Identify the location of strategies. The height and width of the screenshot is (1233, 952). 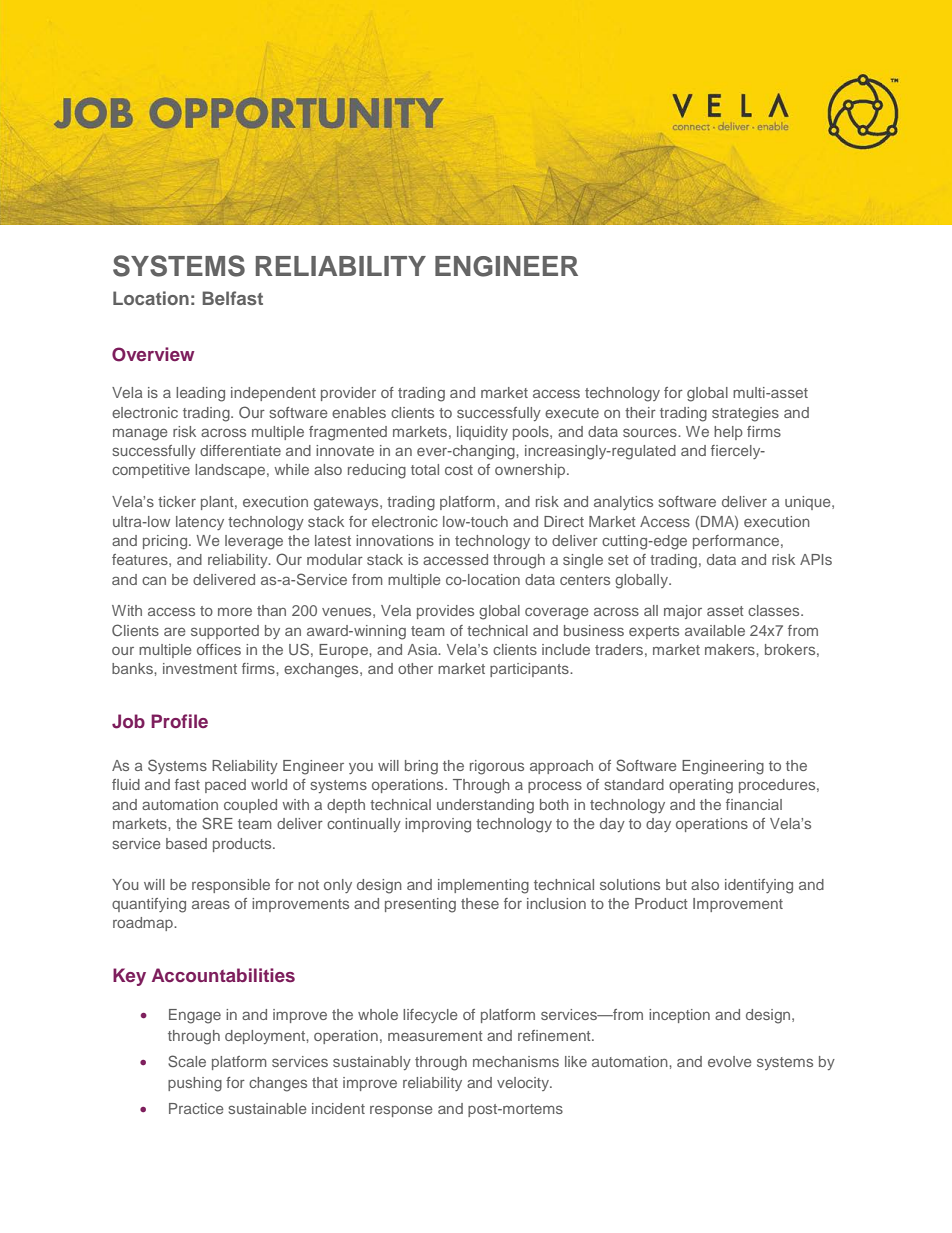
(745, 414).
